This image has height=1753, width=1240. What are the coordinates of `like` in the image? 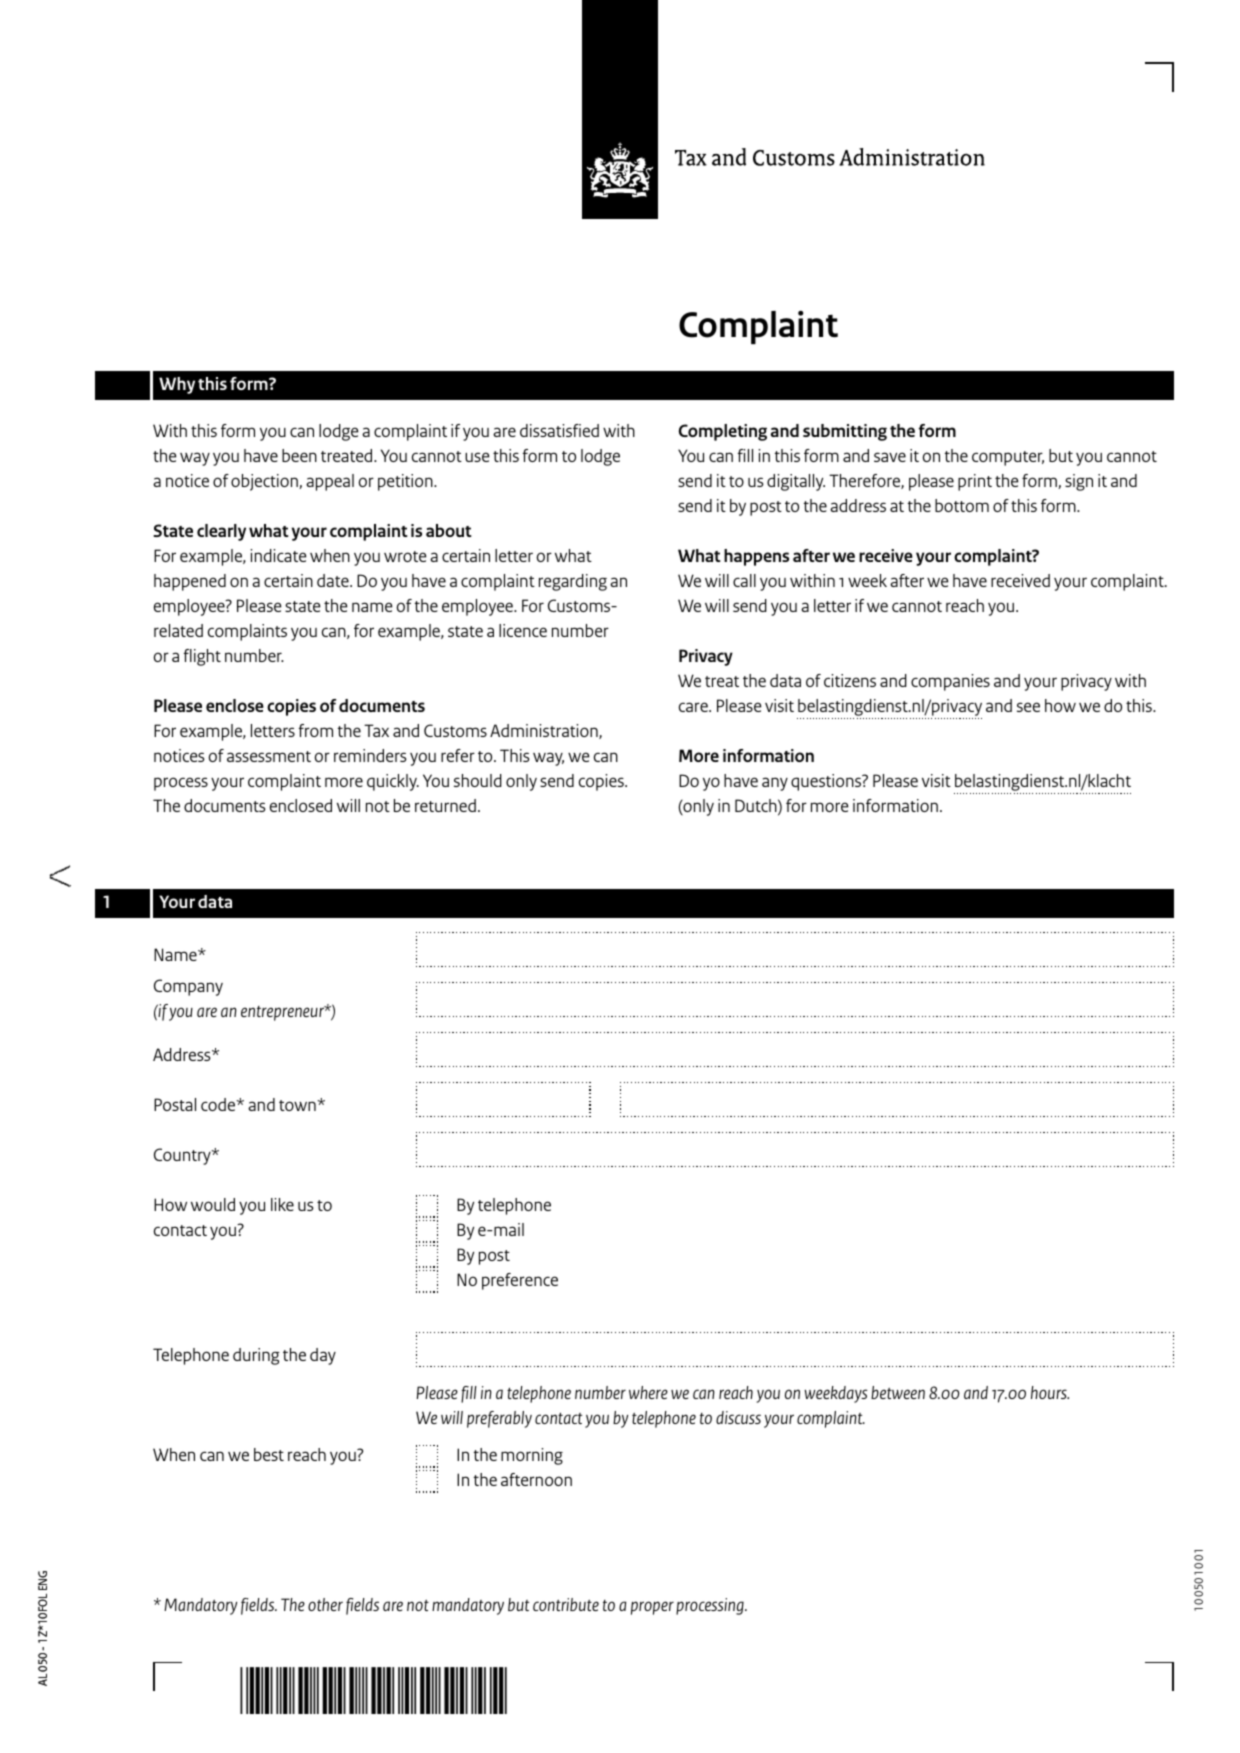 It's located at (282, 1204).
